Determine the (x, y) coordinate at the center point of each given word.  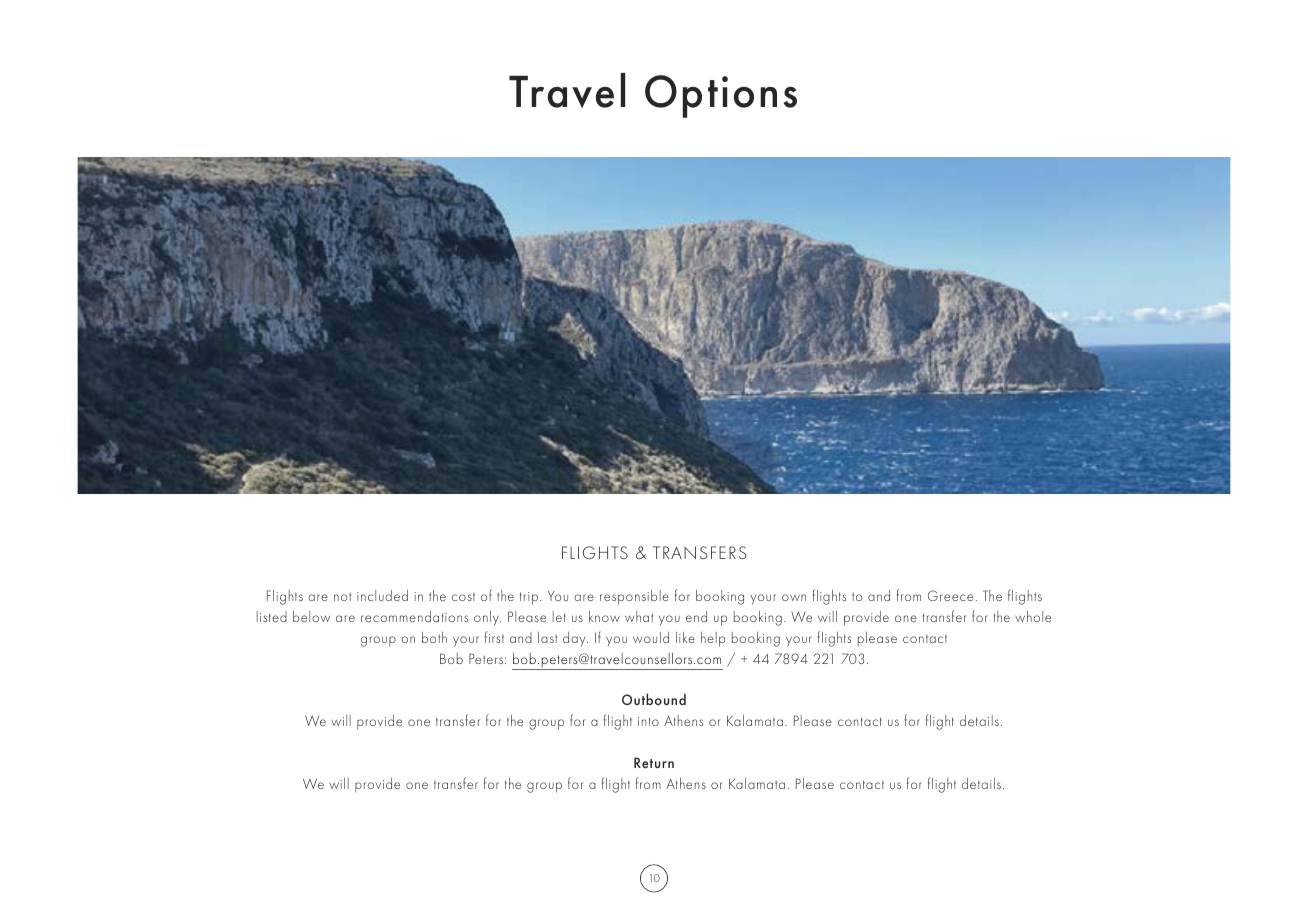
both (434, 637)
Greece (950, 595)
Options (721, 96)
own (794, 597)
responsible (634, 597)
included (382, 595)
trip (529, 598)
